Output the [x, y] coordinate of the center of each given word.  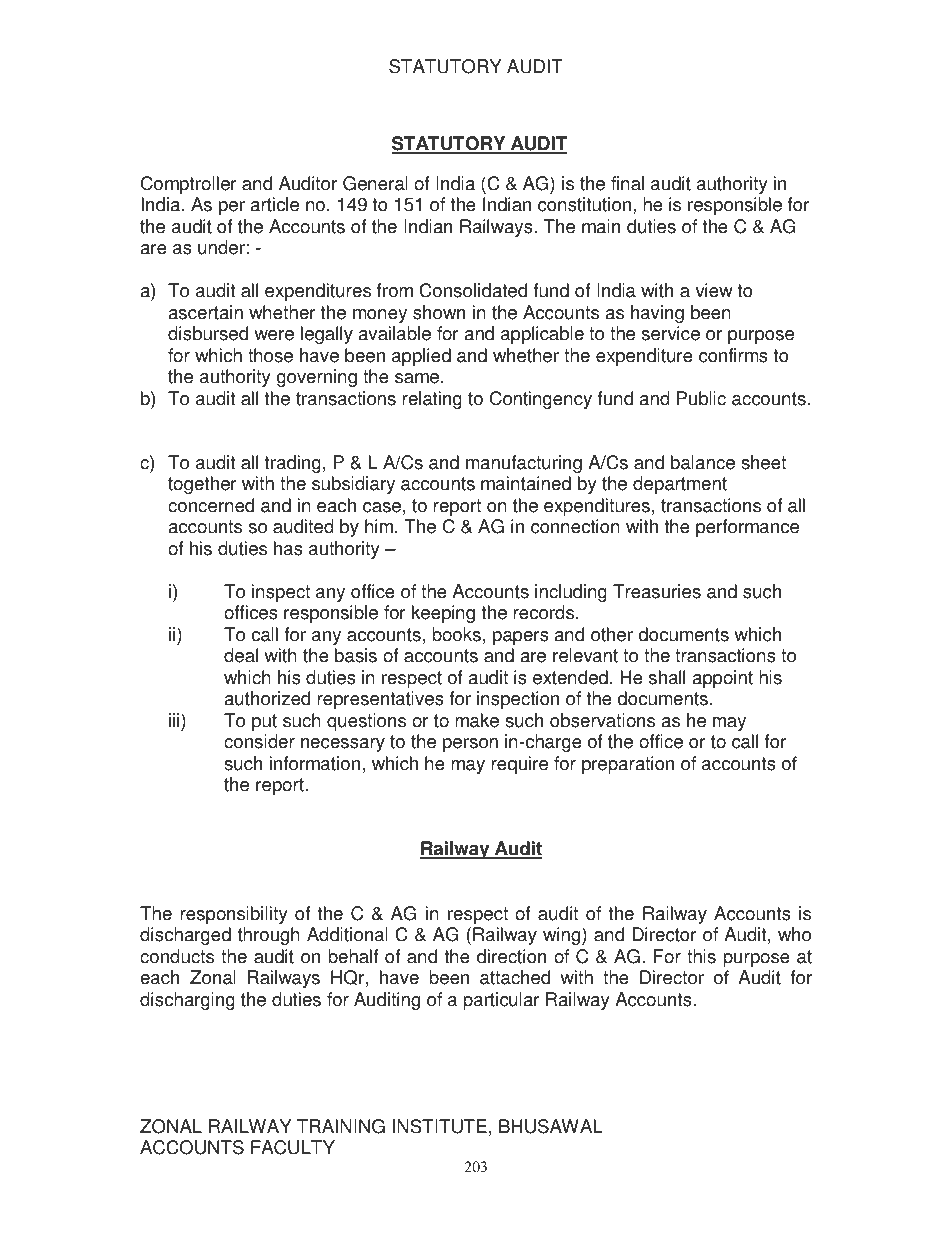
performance [747, 528]
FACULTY [293, 1147]
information [315, 763]
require [519, 765]
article [275, 204]
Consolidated [473, 290]
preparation [628, 765]
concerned [211, 505]
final [627, 183]
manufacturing [524, 464]
